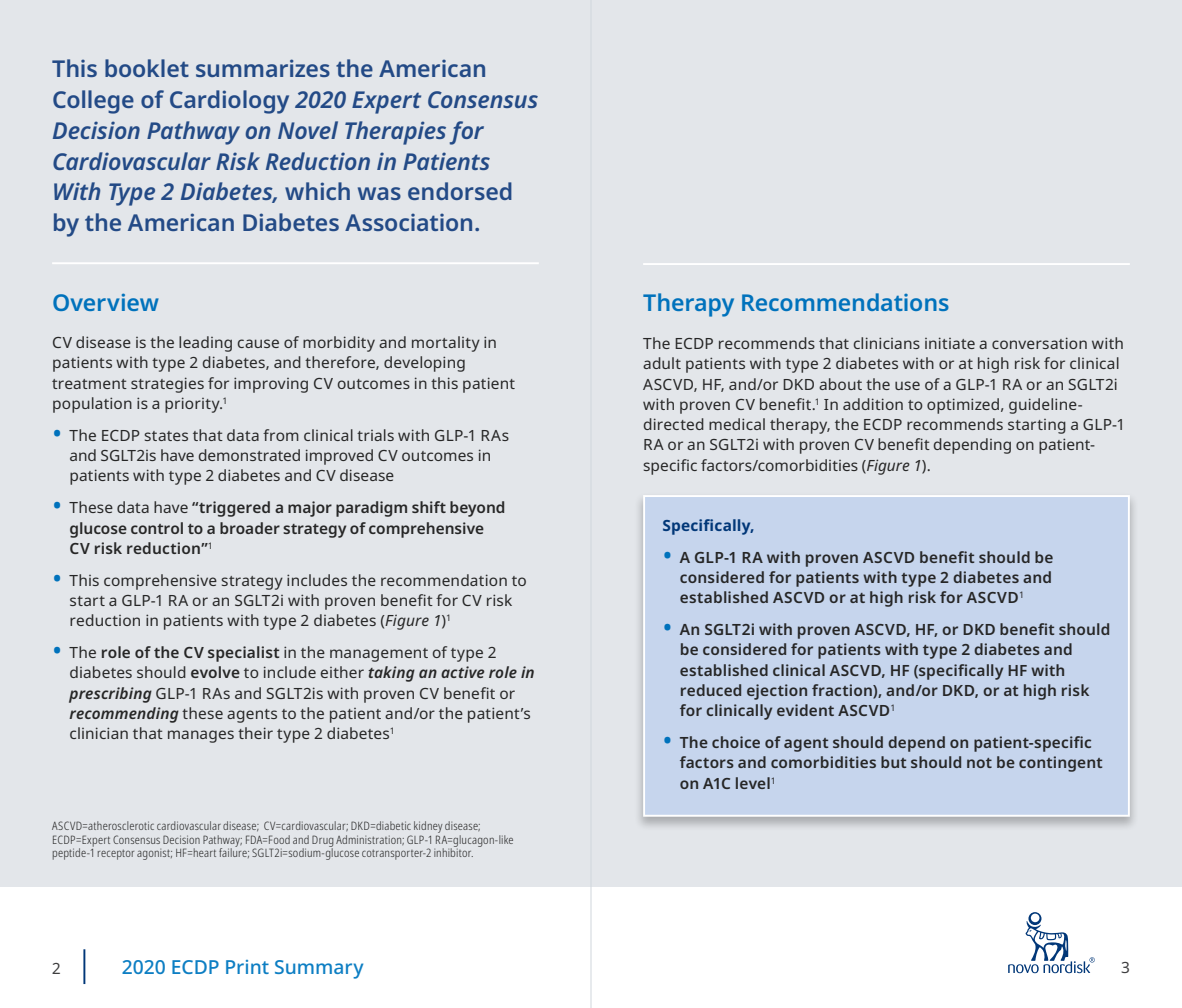 This screenshot has height=1008, width=1182. I want to click on broader, so click(250, 528).
